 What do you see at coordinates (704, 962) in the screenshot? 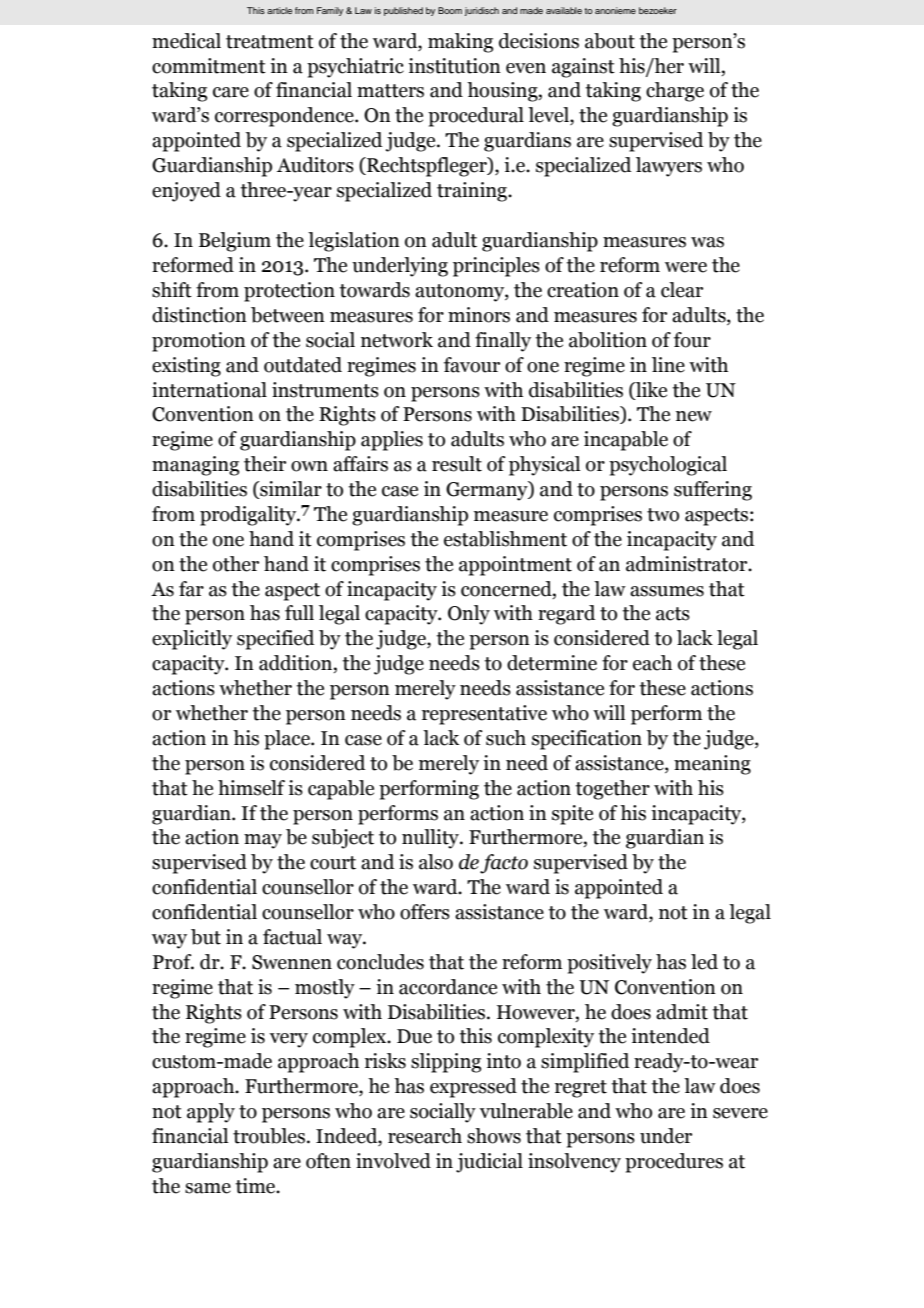
I see `led` at bounding box center [704, 962].
